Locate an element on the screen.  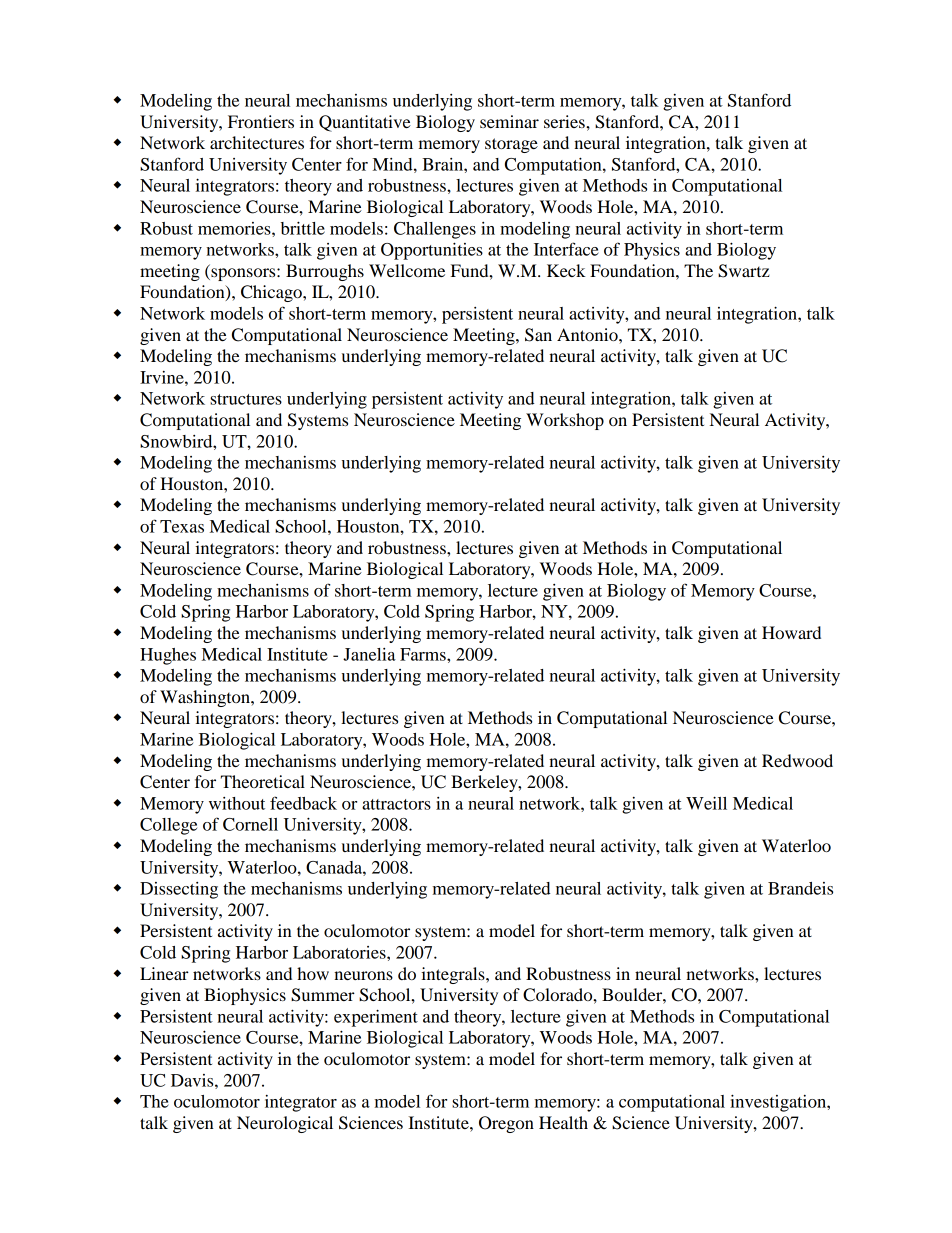
storage is located at coordinates (511, 145).
